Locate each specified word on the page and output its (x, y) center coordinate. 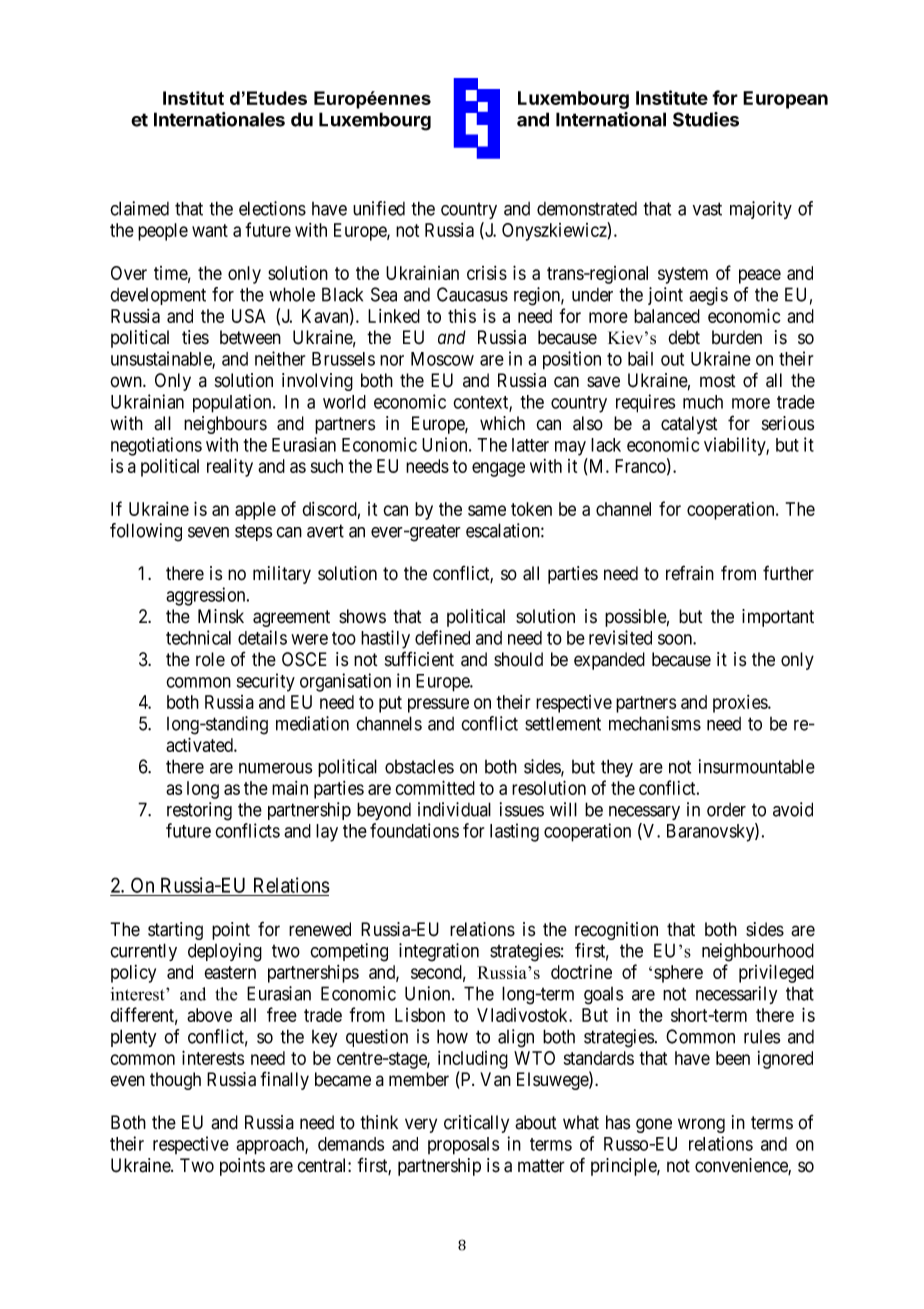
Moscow (442, 359)
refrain (690, 573)
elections (272, 208)
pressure (438, 705)
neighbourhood (758, 952)
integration (439, 952)
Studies (706, 119)
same (487, 510)
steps (254, 532)
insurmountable (757, 766)
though (175, 1081)
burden (737, 337)
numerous (276, 768)
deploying (225, 952)
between (250, 337)
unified (379, 208)
